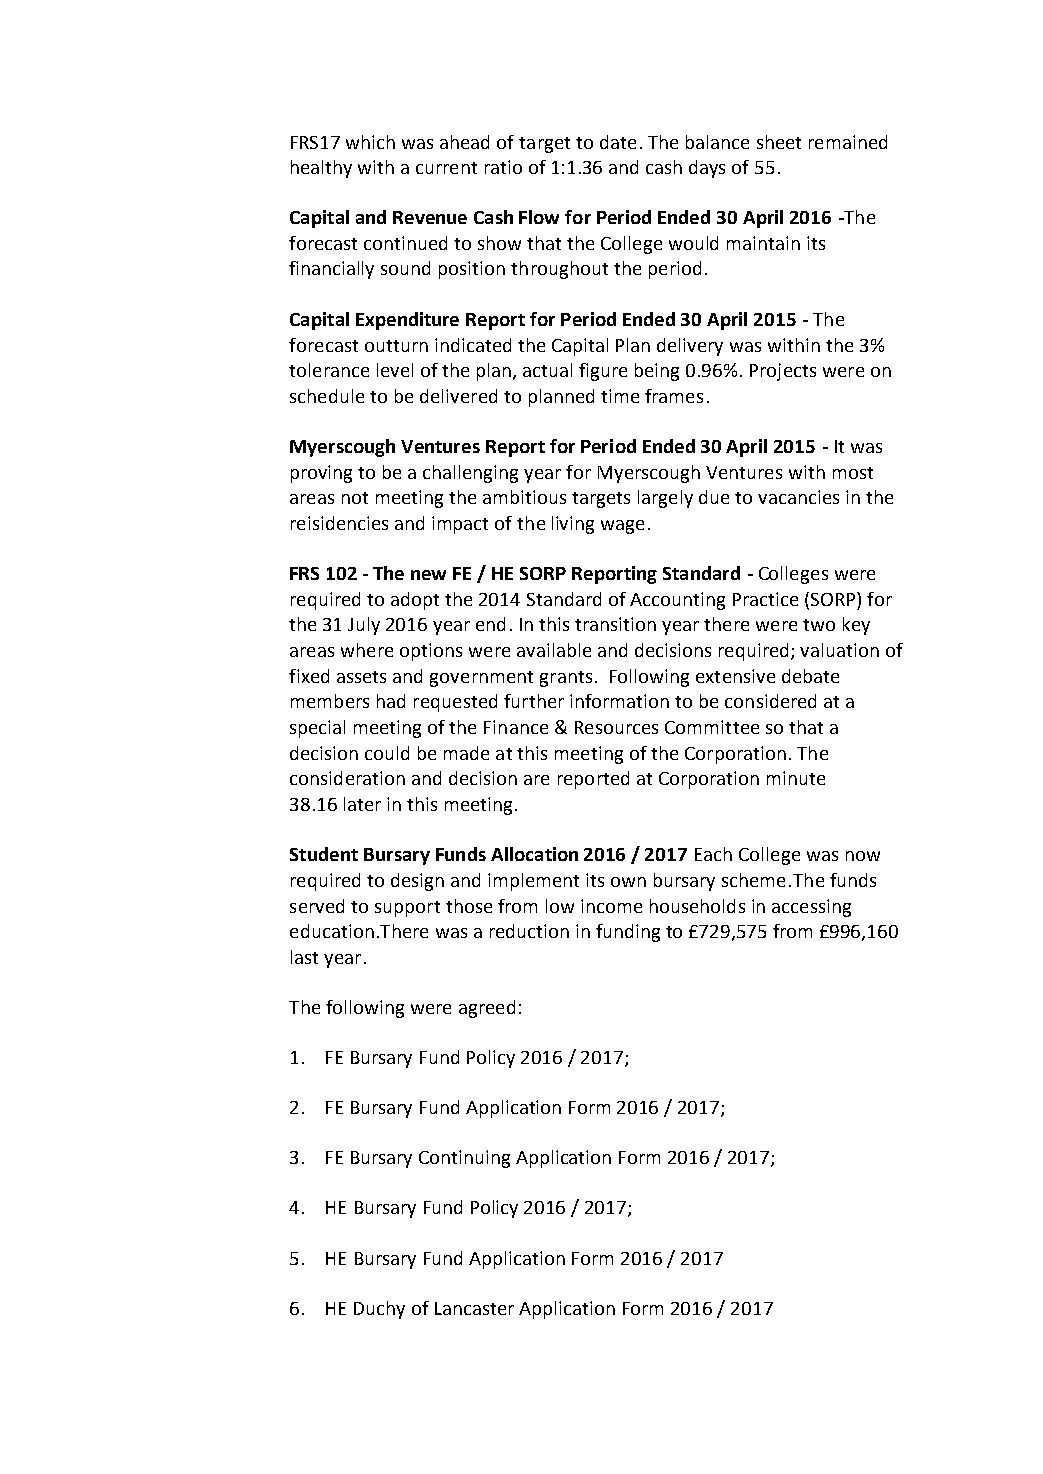 This image has width=1043, height=1474. What do you see at coordinates (370, 142) in the image?
I see `which` at bounding box center [370, 142].
